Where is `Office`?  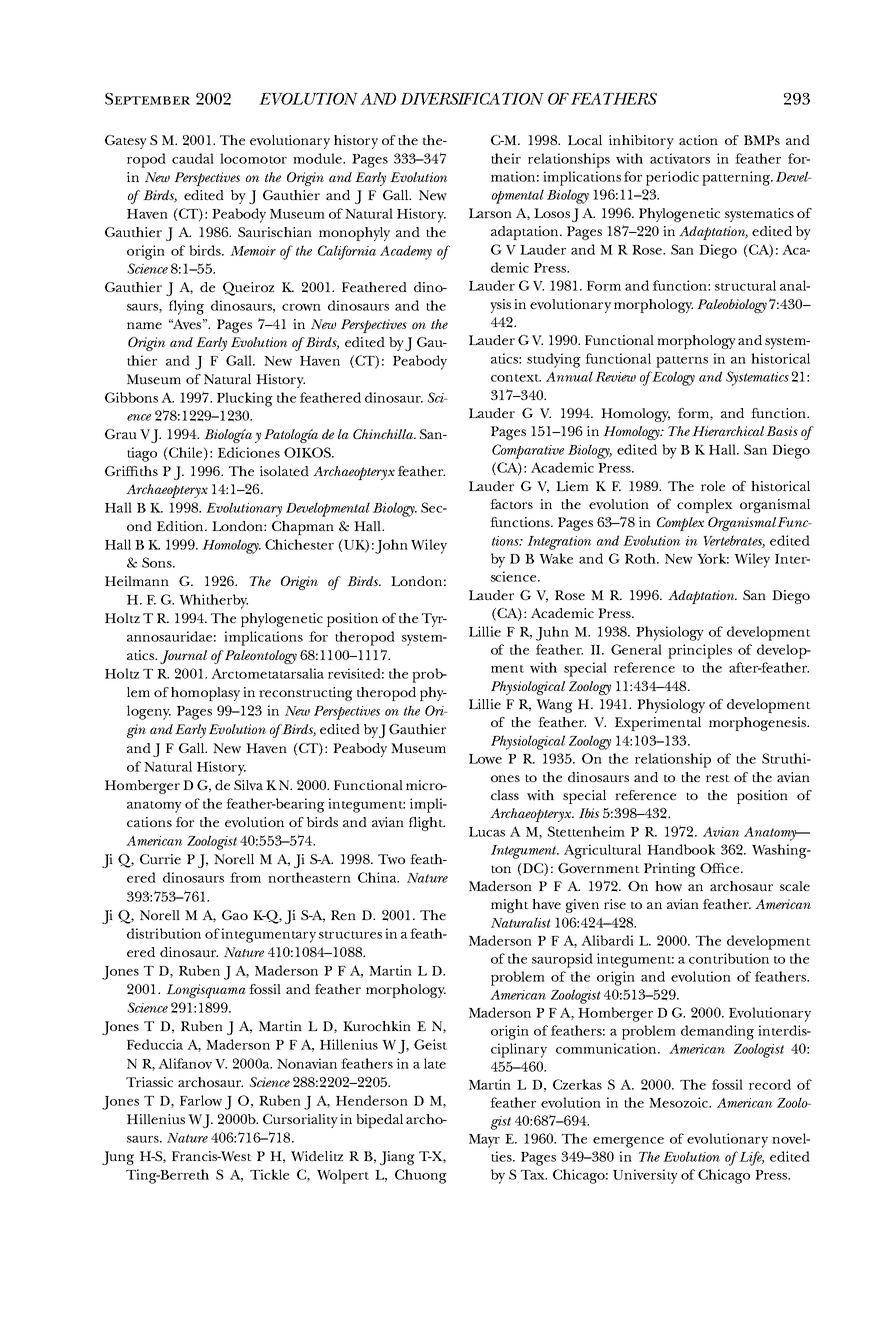
Office is located at coordinates (721, 868).
